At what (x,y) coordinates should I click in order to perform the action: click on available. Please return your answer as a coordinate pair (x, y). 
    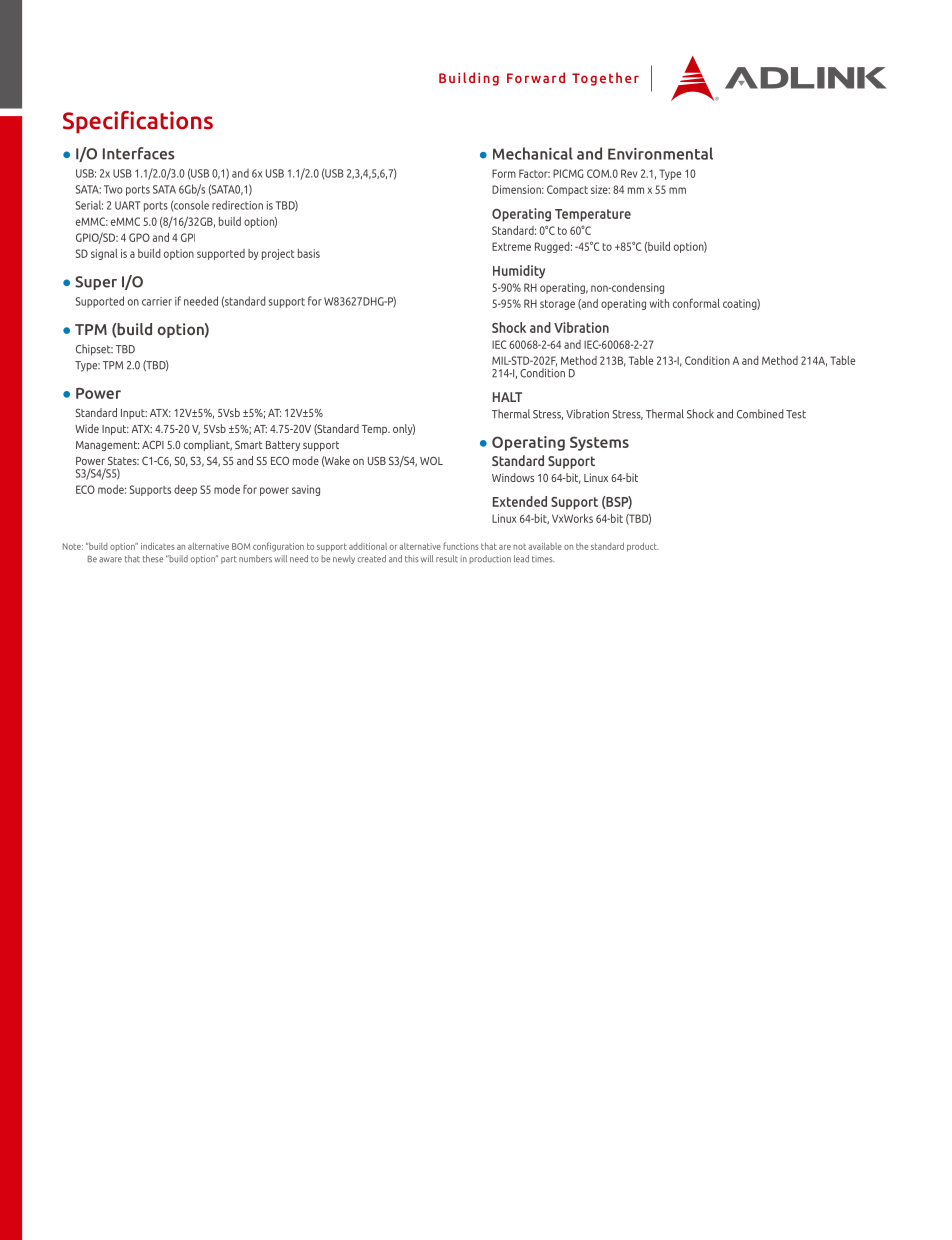
    Looking at the image, I should click on (545, 546).
